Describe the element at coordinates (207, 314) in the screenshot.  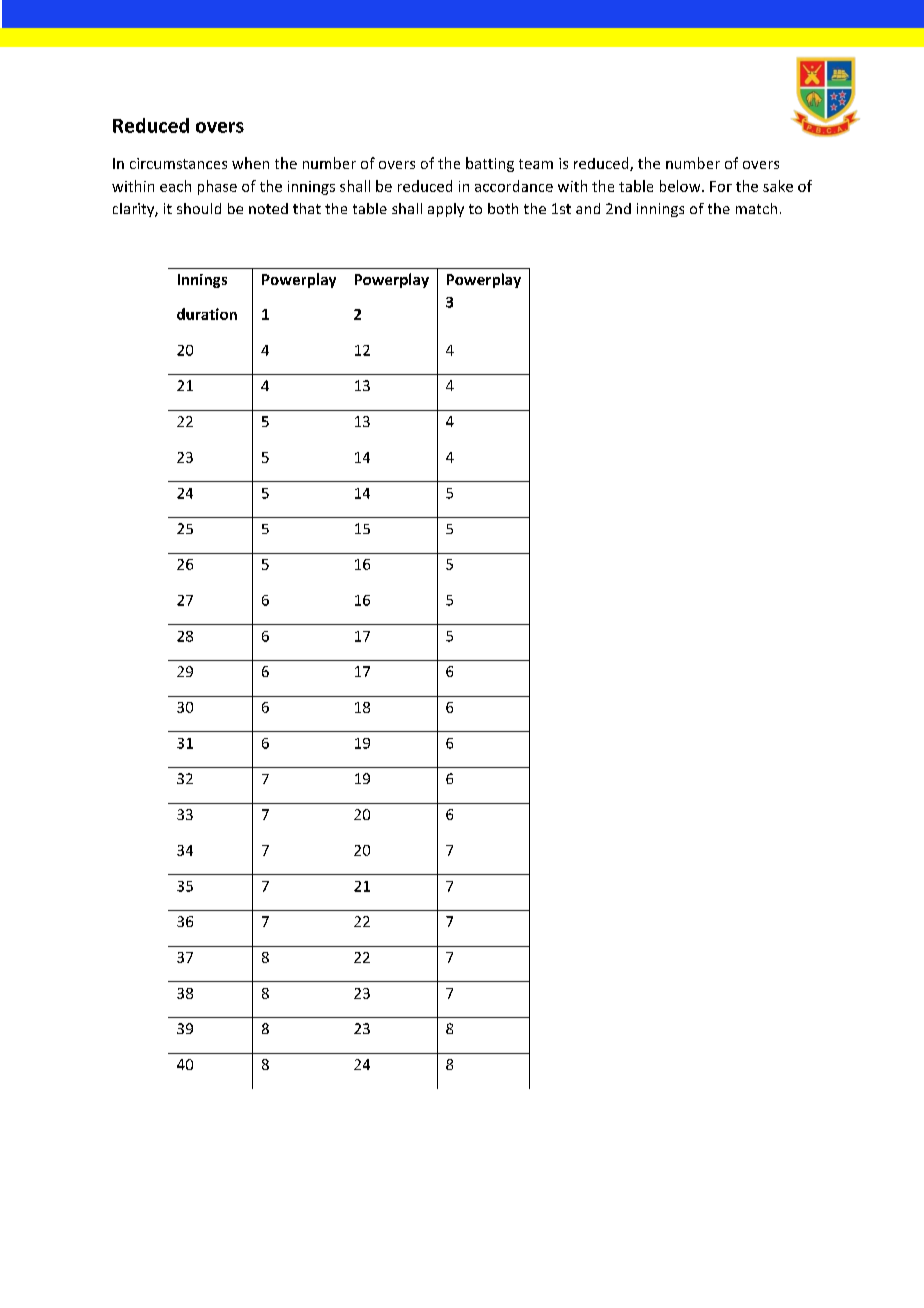
I see `duration` at that location.
